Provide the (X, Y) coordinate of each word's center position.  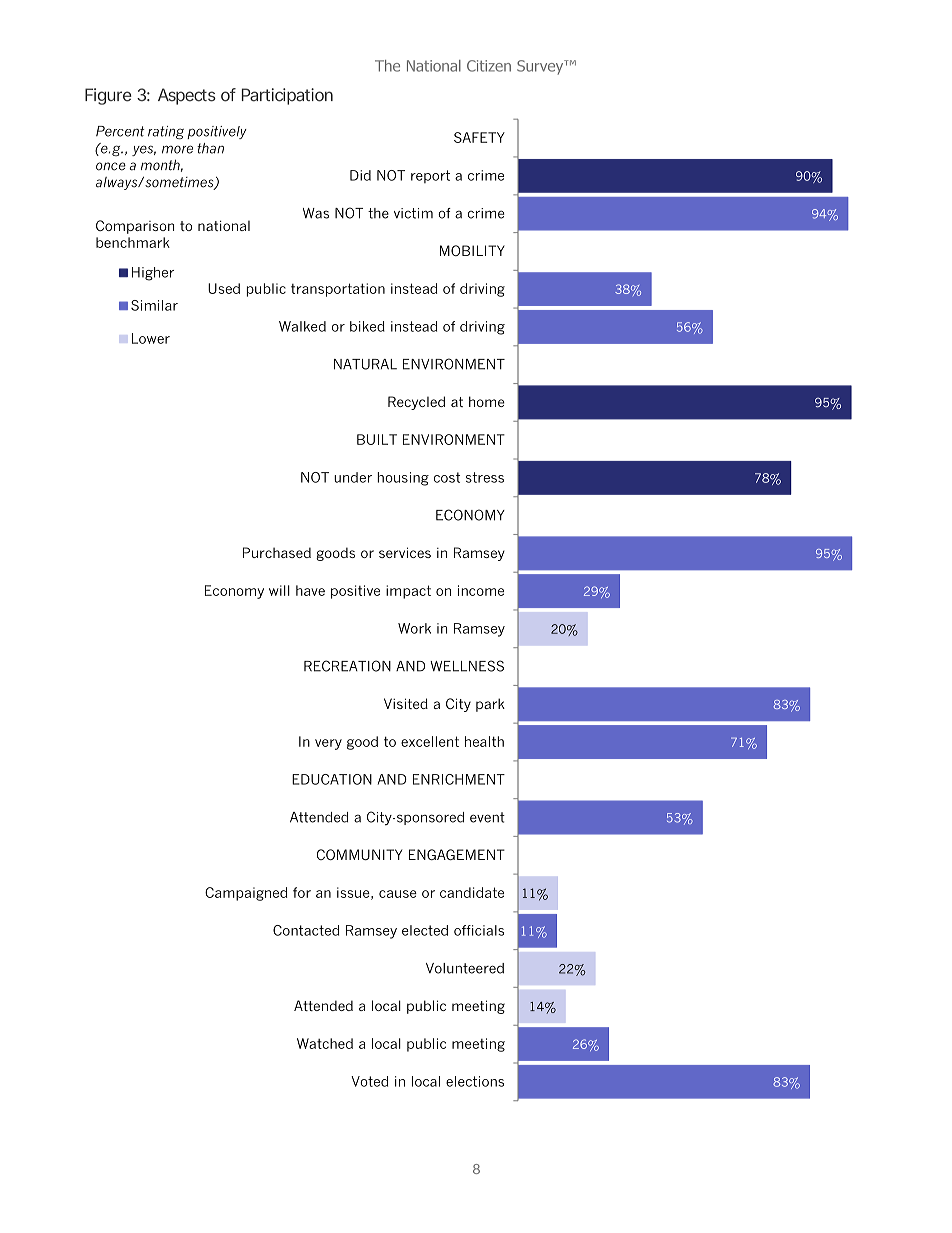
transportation (338, 290)
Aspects (187, 96)
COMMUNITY (359, 854)
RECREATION (347, 666)
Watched (325, 1043)
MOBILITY (472, 250)
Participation (287, 96)
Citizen (489, 66)
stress (485, 477)
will (279, 590)
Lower (151, 338)
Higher (153, 274)
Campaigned (246, 894)
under (353, 477)
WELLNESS (467, 666)
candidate (472, 892)
